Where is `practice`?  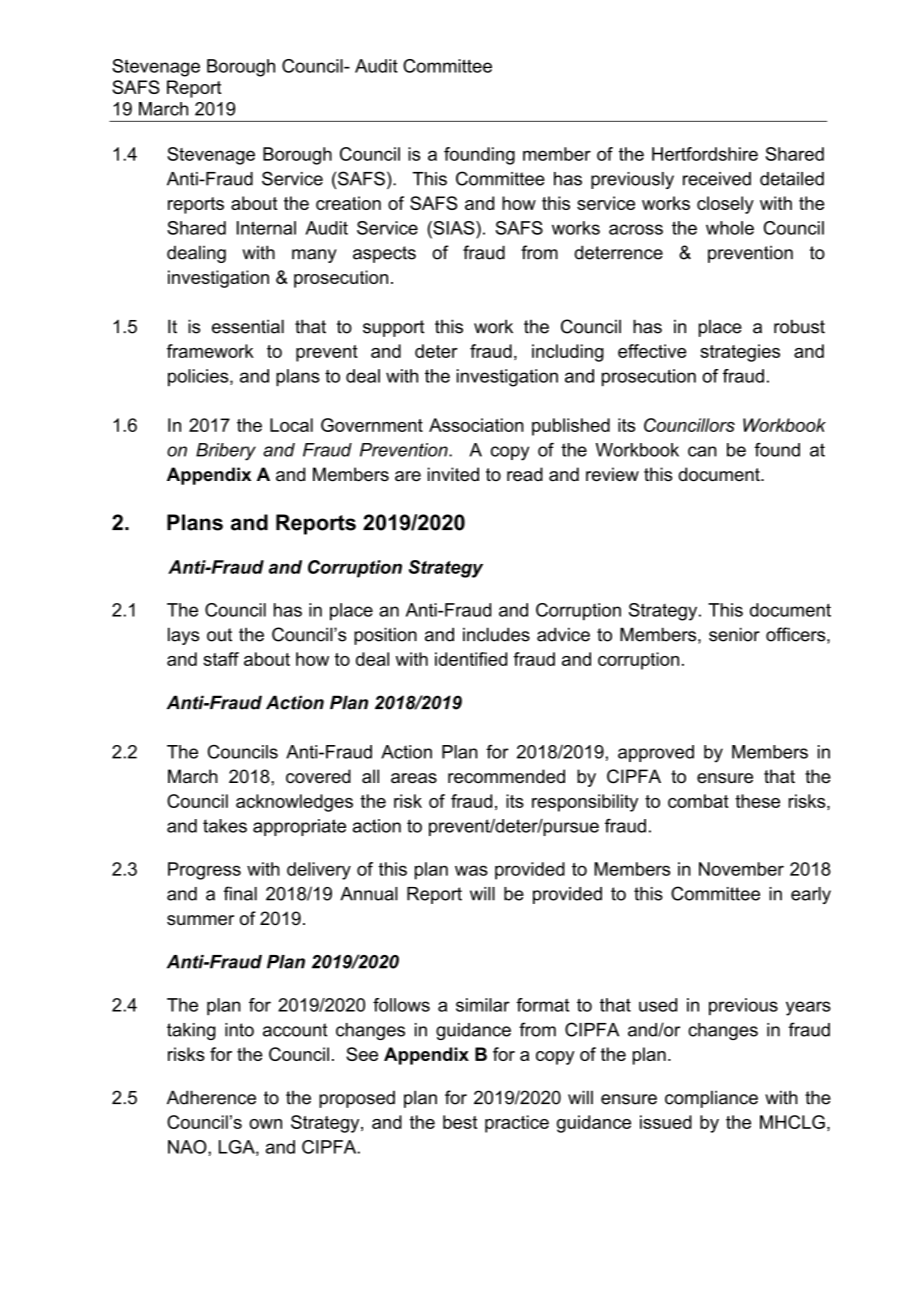 practice is located at coordinates (517, 1124).
